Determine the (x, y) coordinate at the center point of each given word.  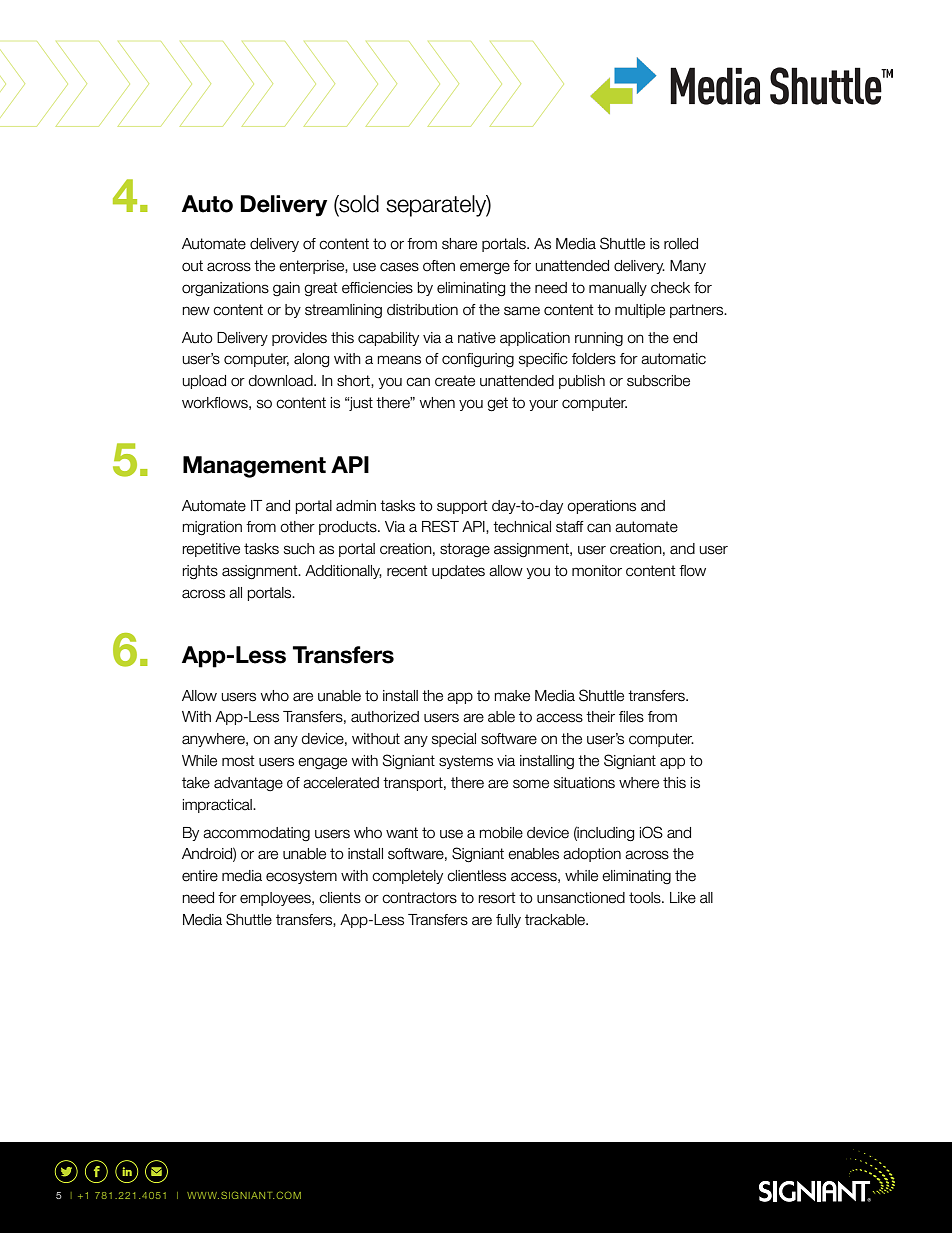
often (439, 266)
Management (254, 467)
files (631, 717)
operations (601, 507)
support (462, 507)
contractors (419, 898)
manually (618, 289)
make (512, 696)
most (238, 761)
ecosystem (301, 877)
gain (286, 289)
